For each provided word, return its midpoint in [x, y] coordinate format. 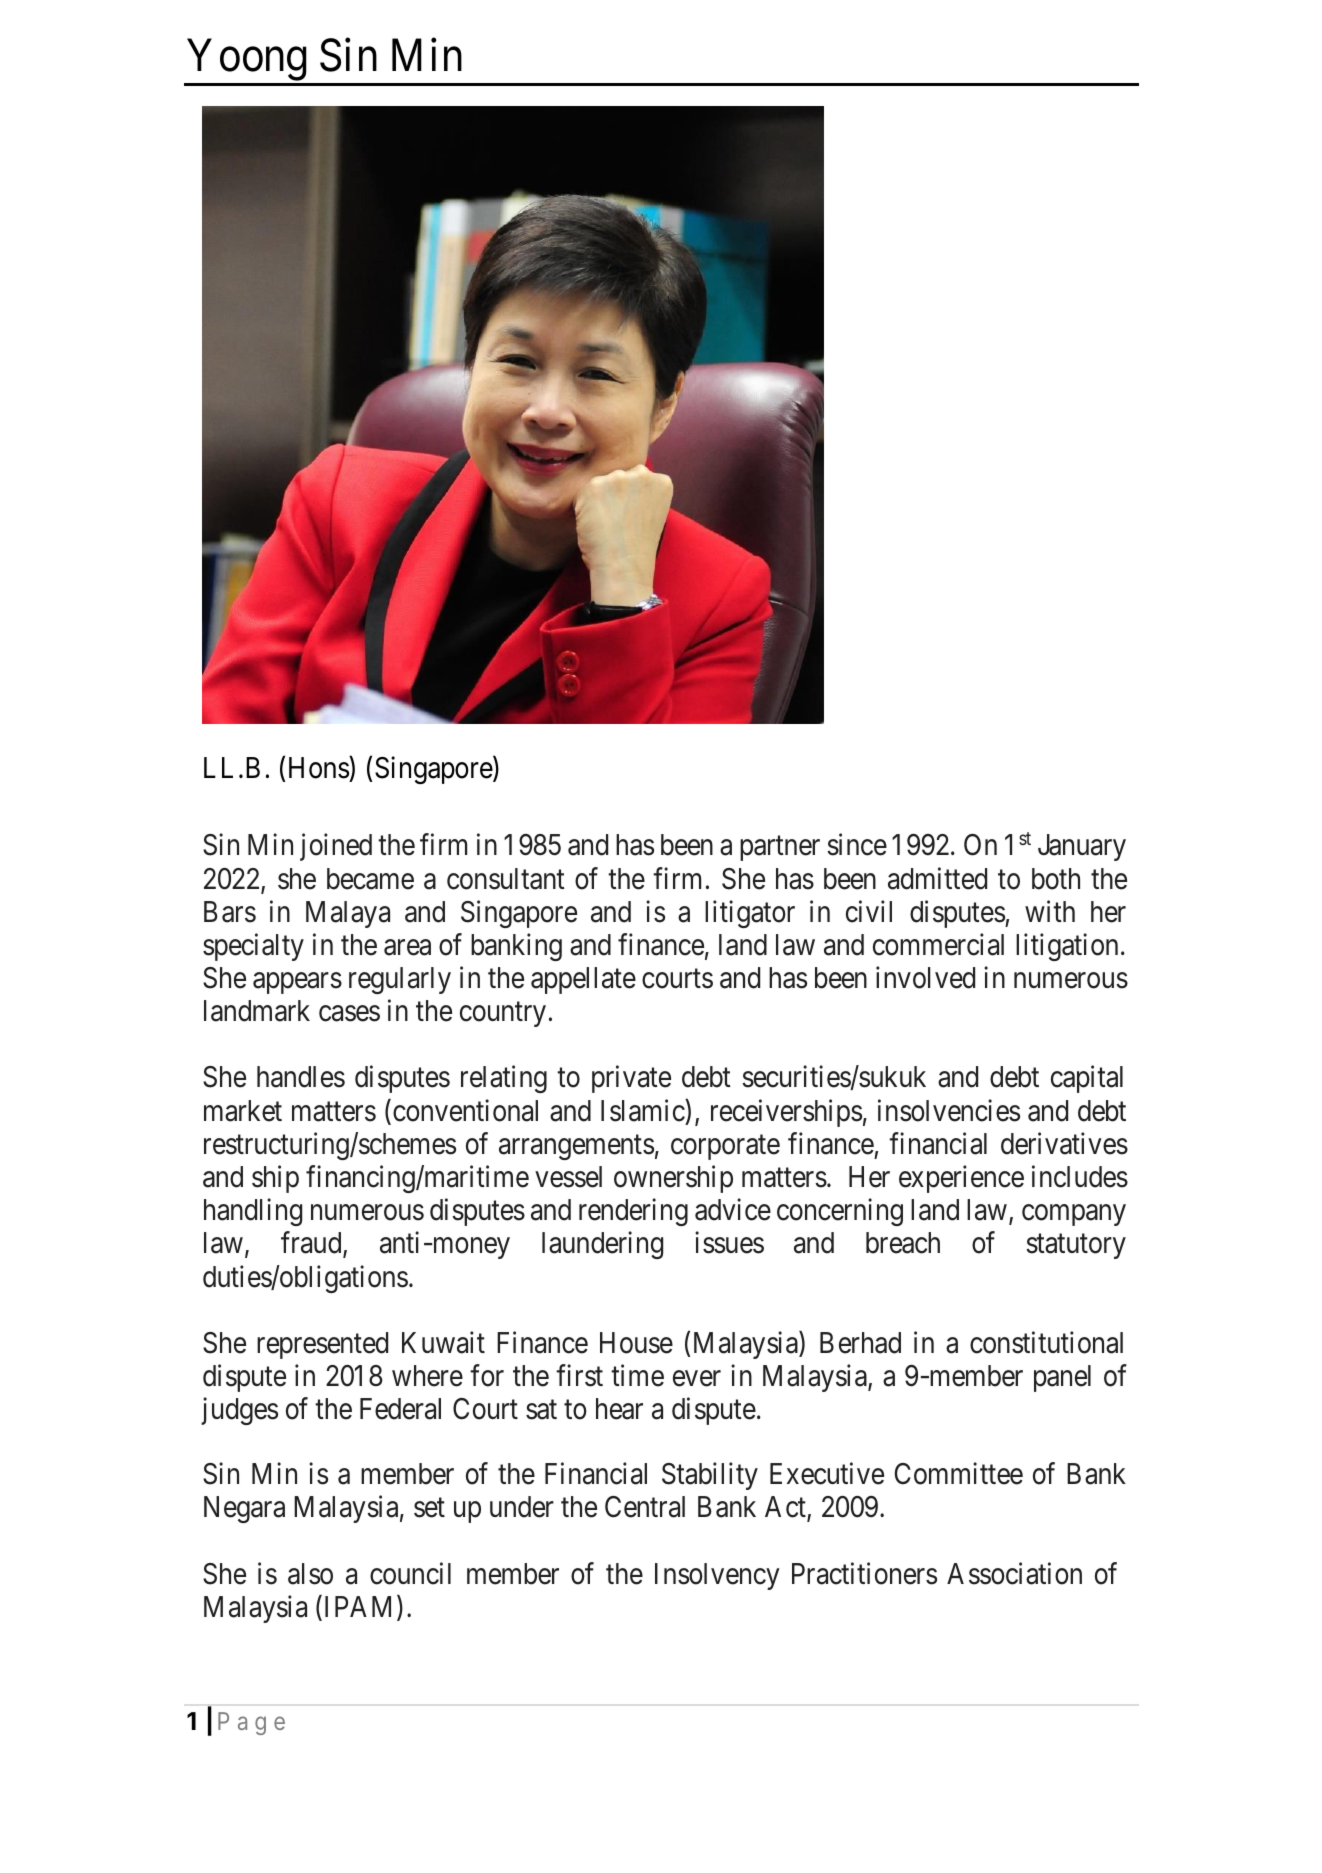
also [310, 1574]
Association [1014, 1573]
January [1082, 847]
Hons [319, 768]
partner [780, 849]
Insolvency [717, 1576]
